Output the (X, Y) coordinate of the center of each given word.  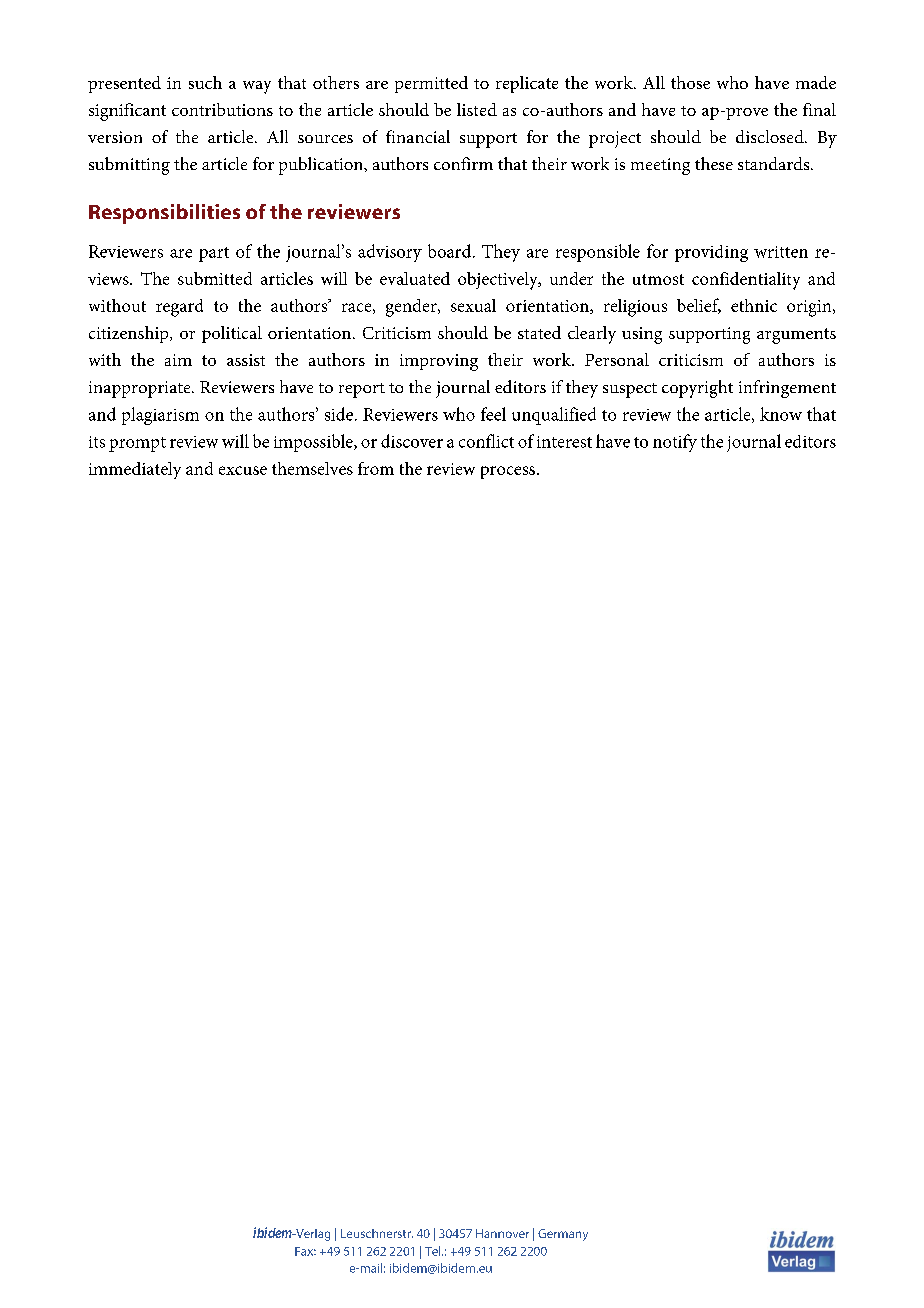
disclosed (771, 136)
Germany (563, 1235)
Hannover (502, 1233)
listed (477, 109)
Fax (305, 1251)
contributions (222, 109)
